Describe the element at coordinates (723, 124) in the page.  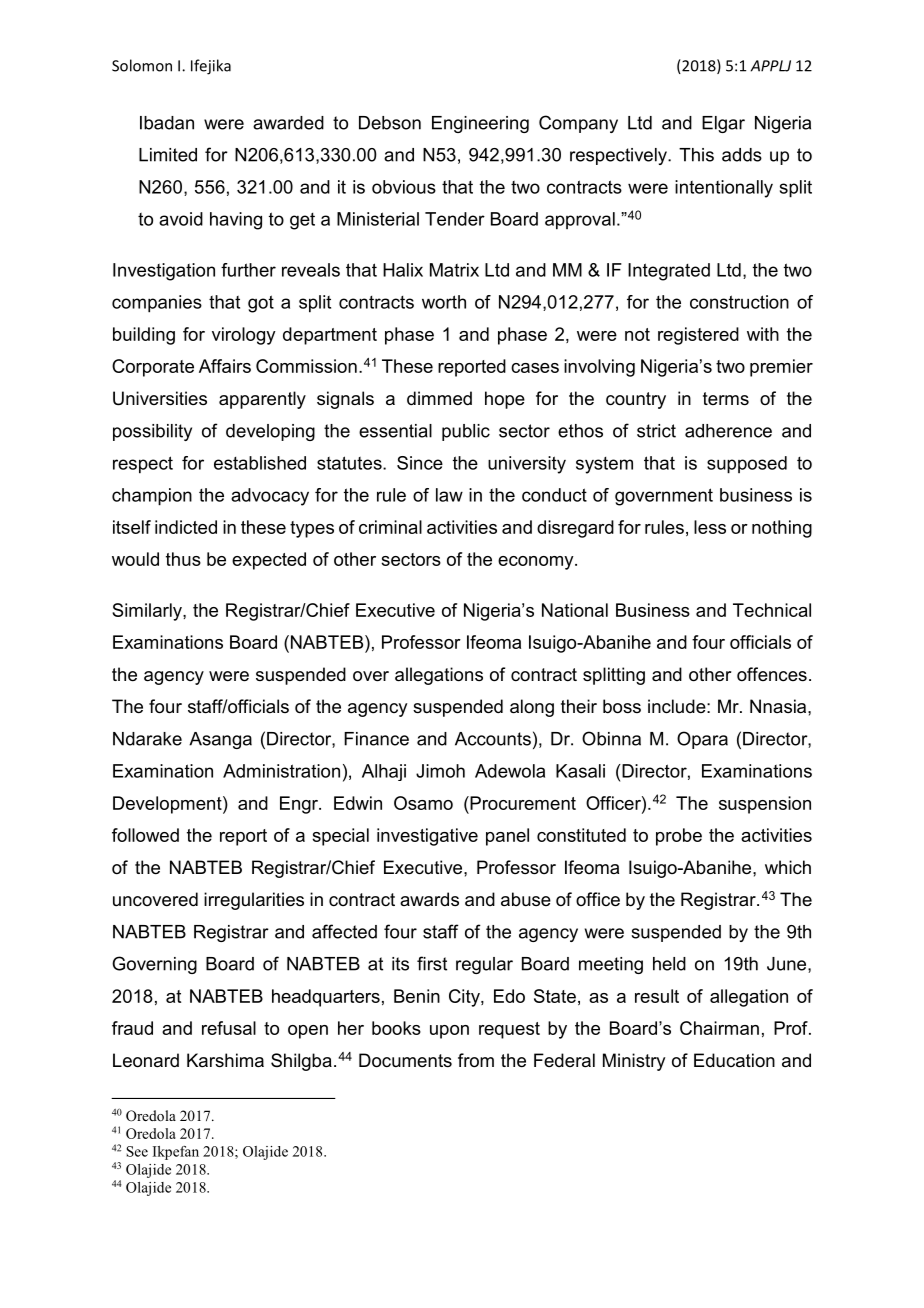
I see `Elgar` at that location.
